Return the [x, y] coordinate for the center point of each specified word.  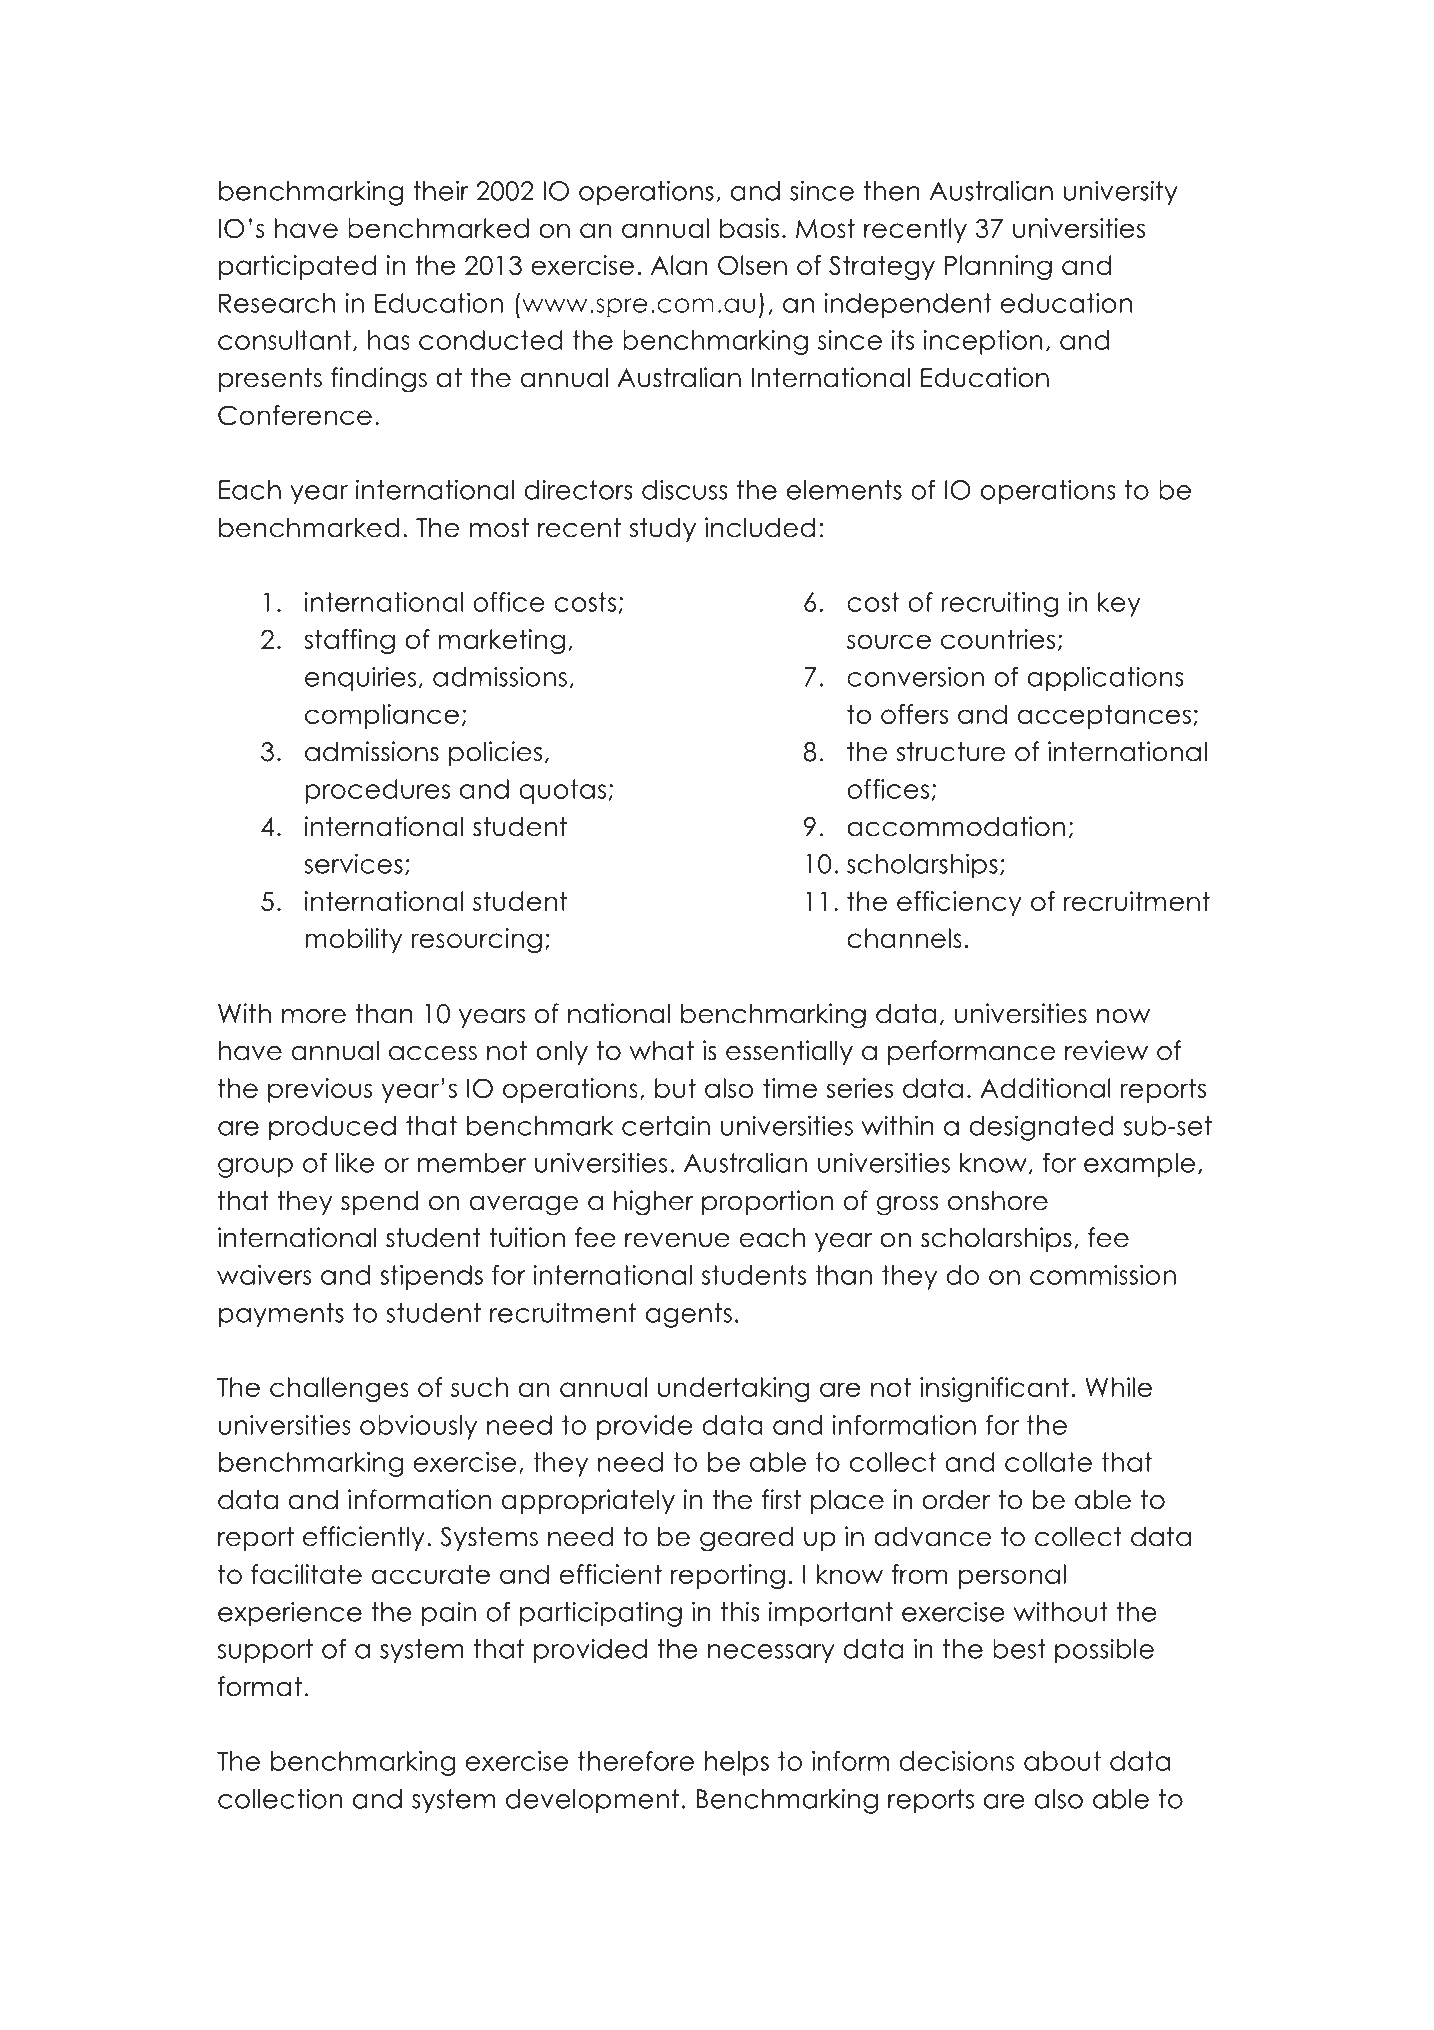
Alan [679, 265]
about [1062, 1761]
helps [737, 1763]
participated [297, 267]
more [314, 1016]
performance [971, 1052]
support [265, 1651]
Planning [998, 267]
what [661, 1051]
